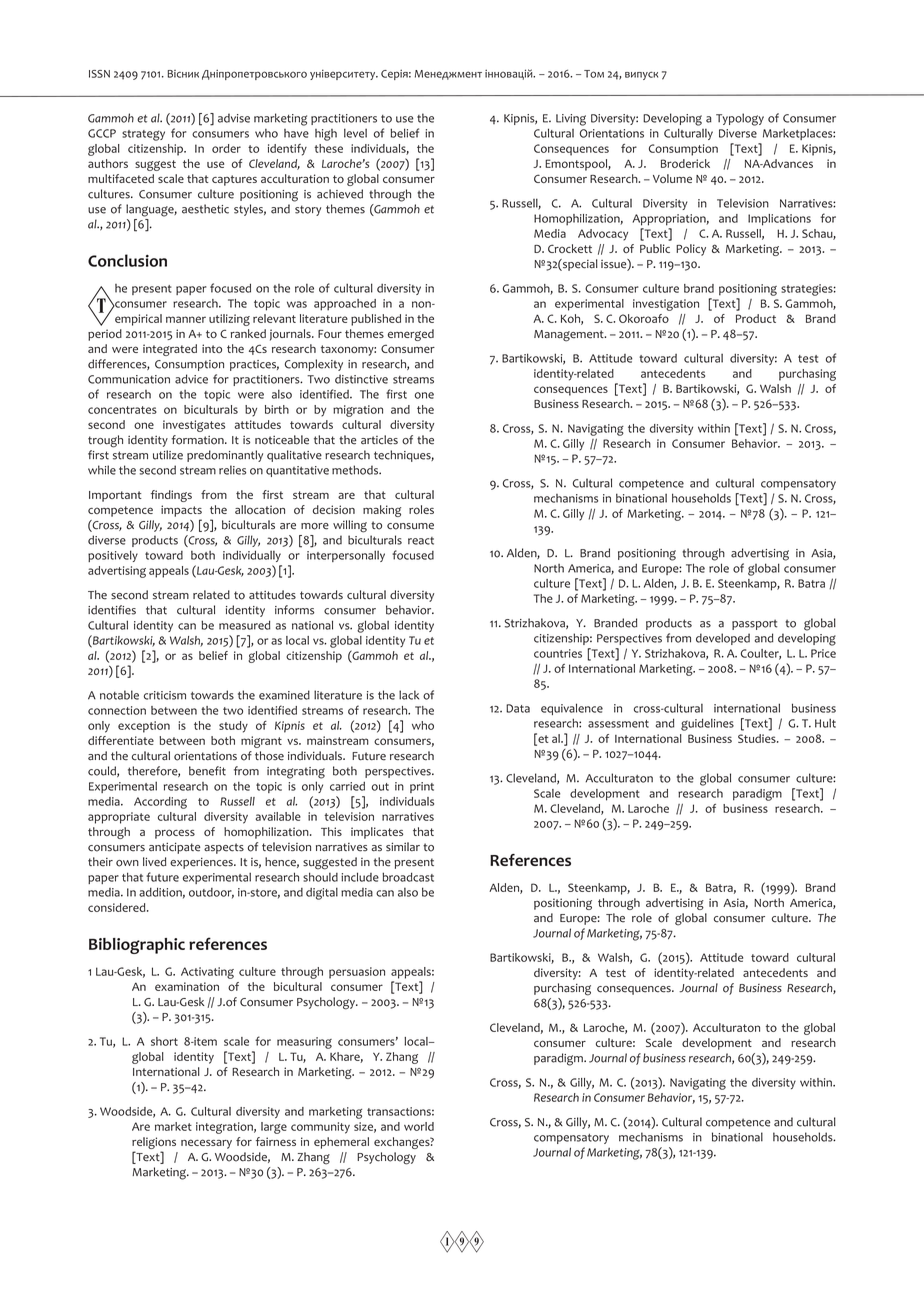  I want to click on advise, so click(234, 118).
